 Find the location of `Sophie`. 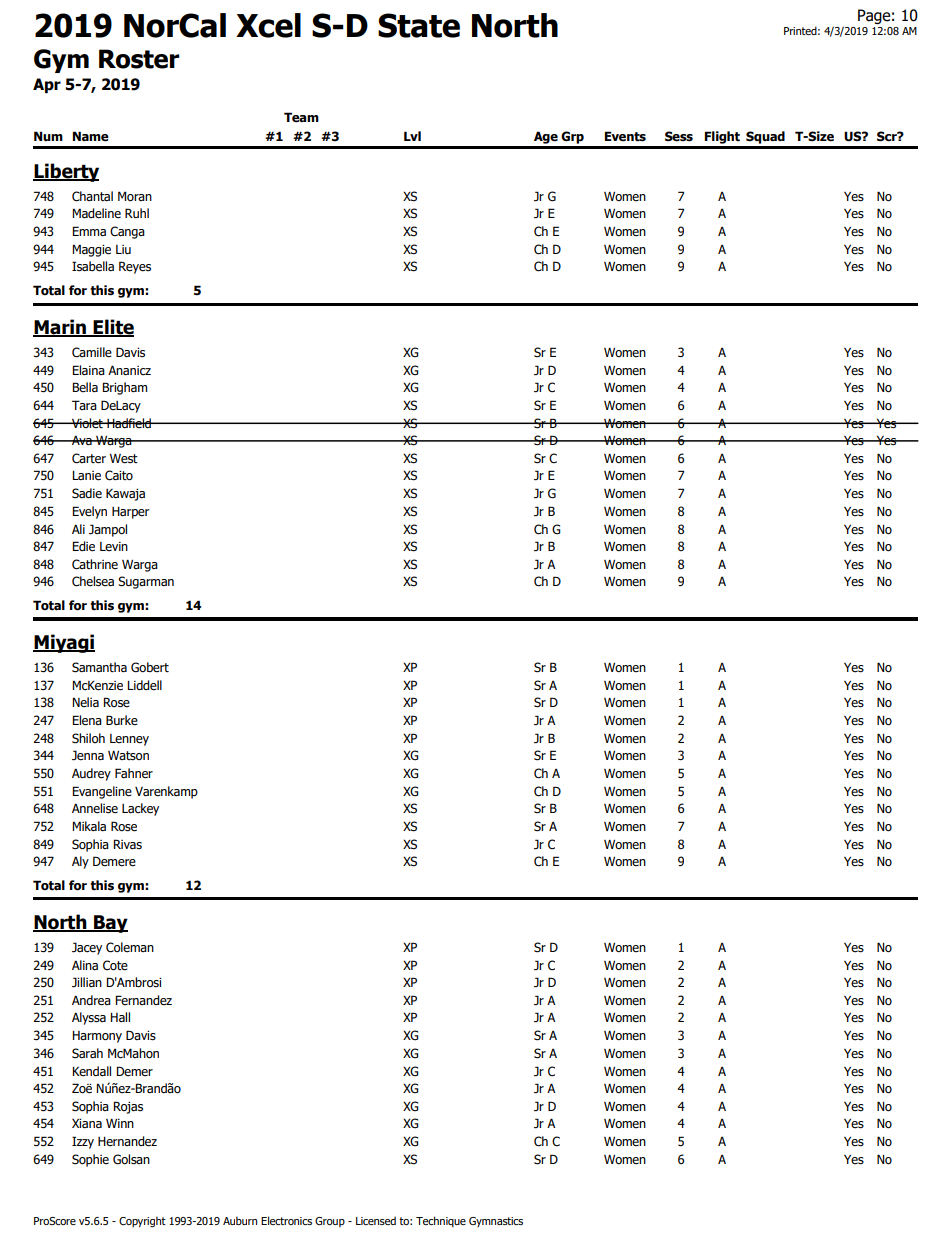

Sophie is located at coordinates (90, 1160).
